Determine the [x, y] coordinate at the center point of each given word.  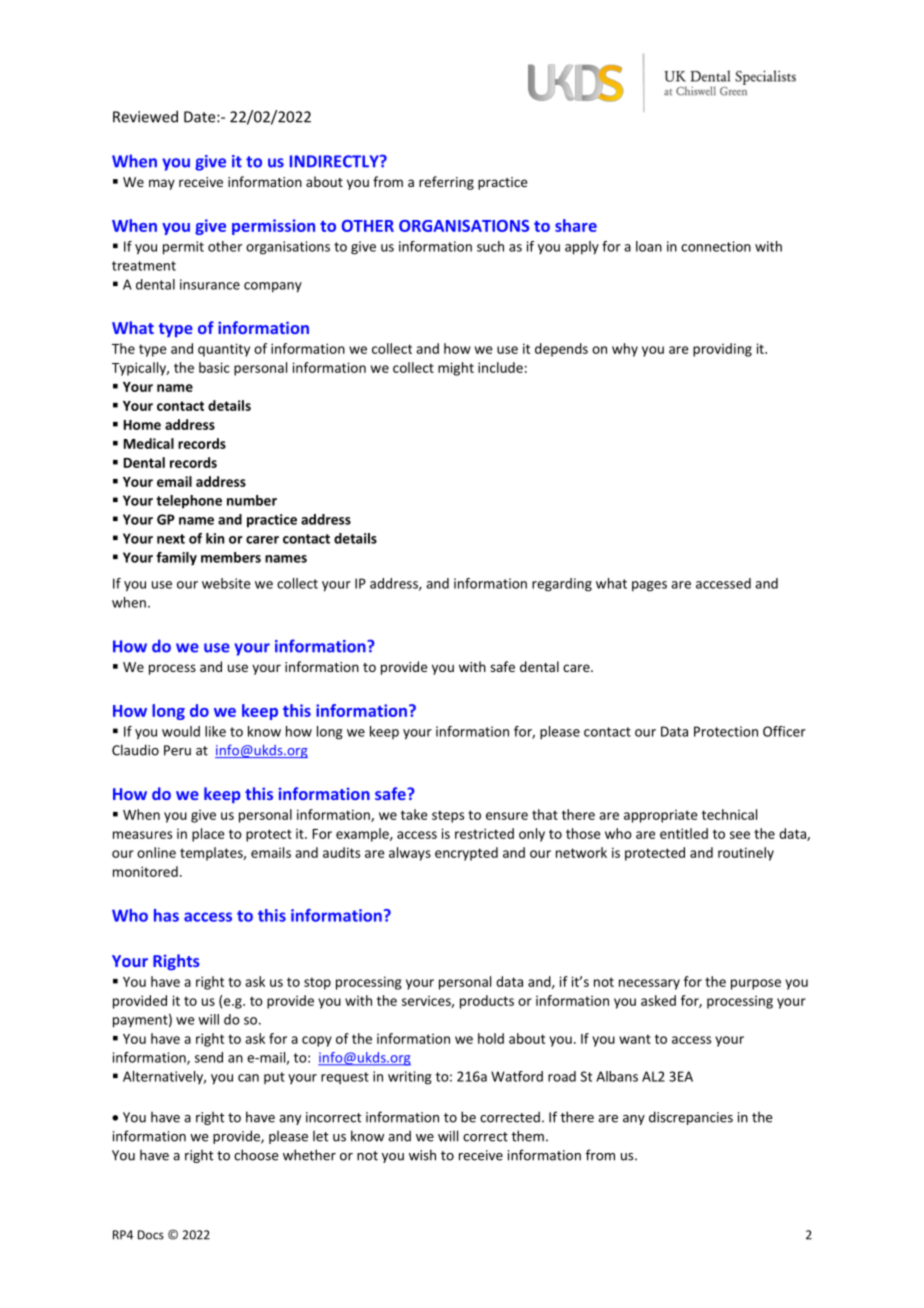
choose [256, 1155]
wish [422, 1155]
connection [716, 246]
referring [446, 183]
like [215, 731]
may [162, 184]
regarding [562, 585]
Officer [784, 731]
